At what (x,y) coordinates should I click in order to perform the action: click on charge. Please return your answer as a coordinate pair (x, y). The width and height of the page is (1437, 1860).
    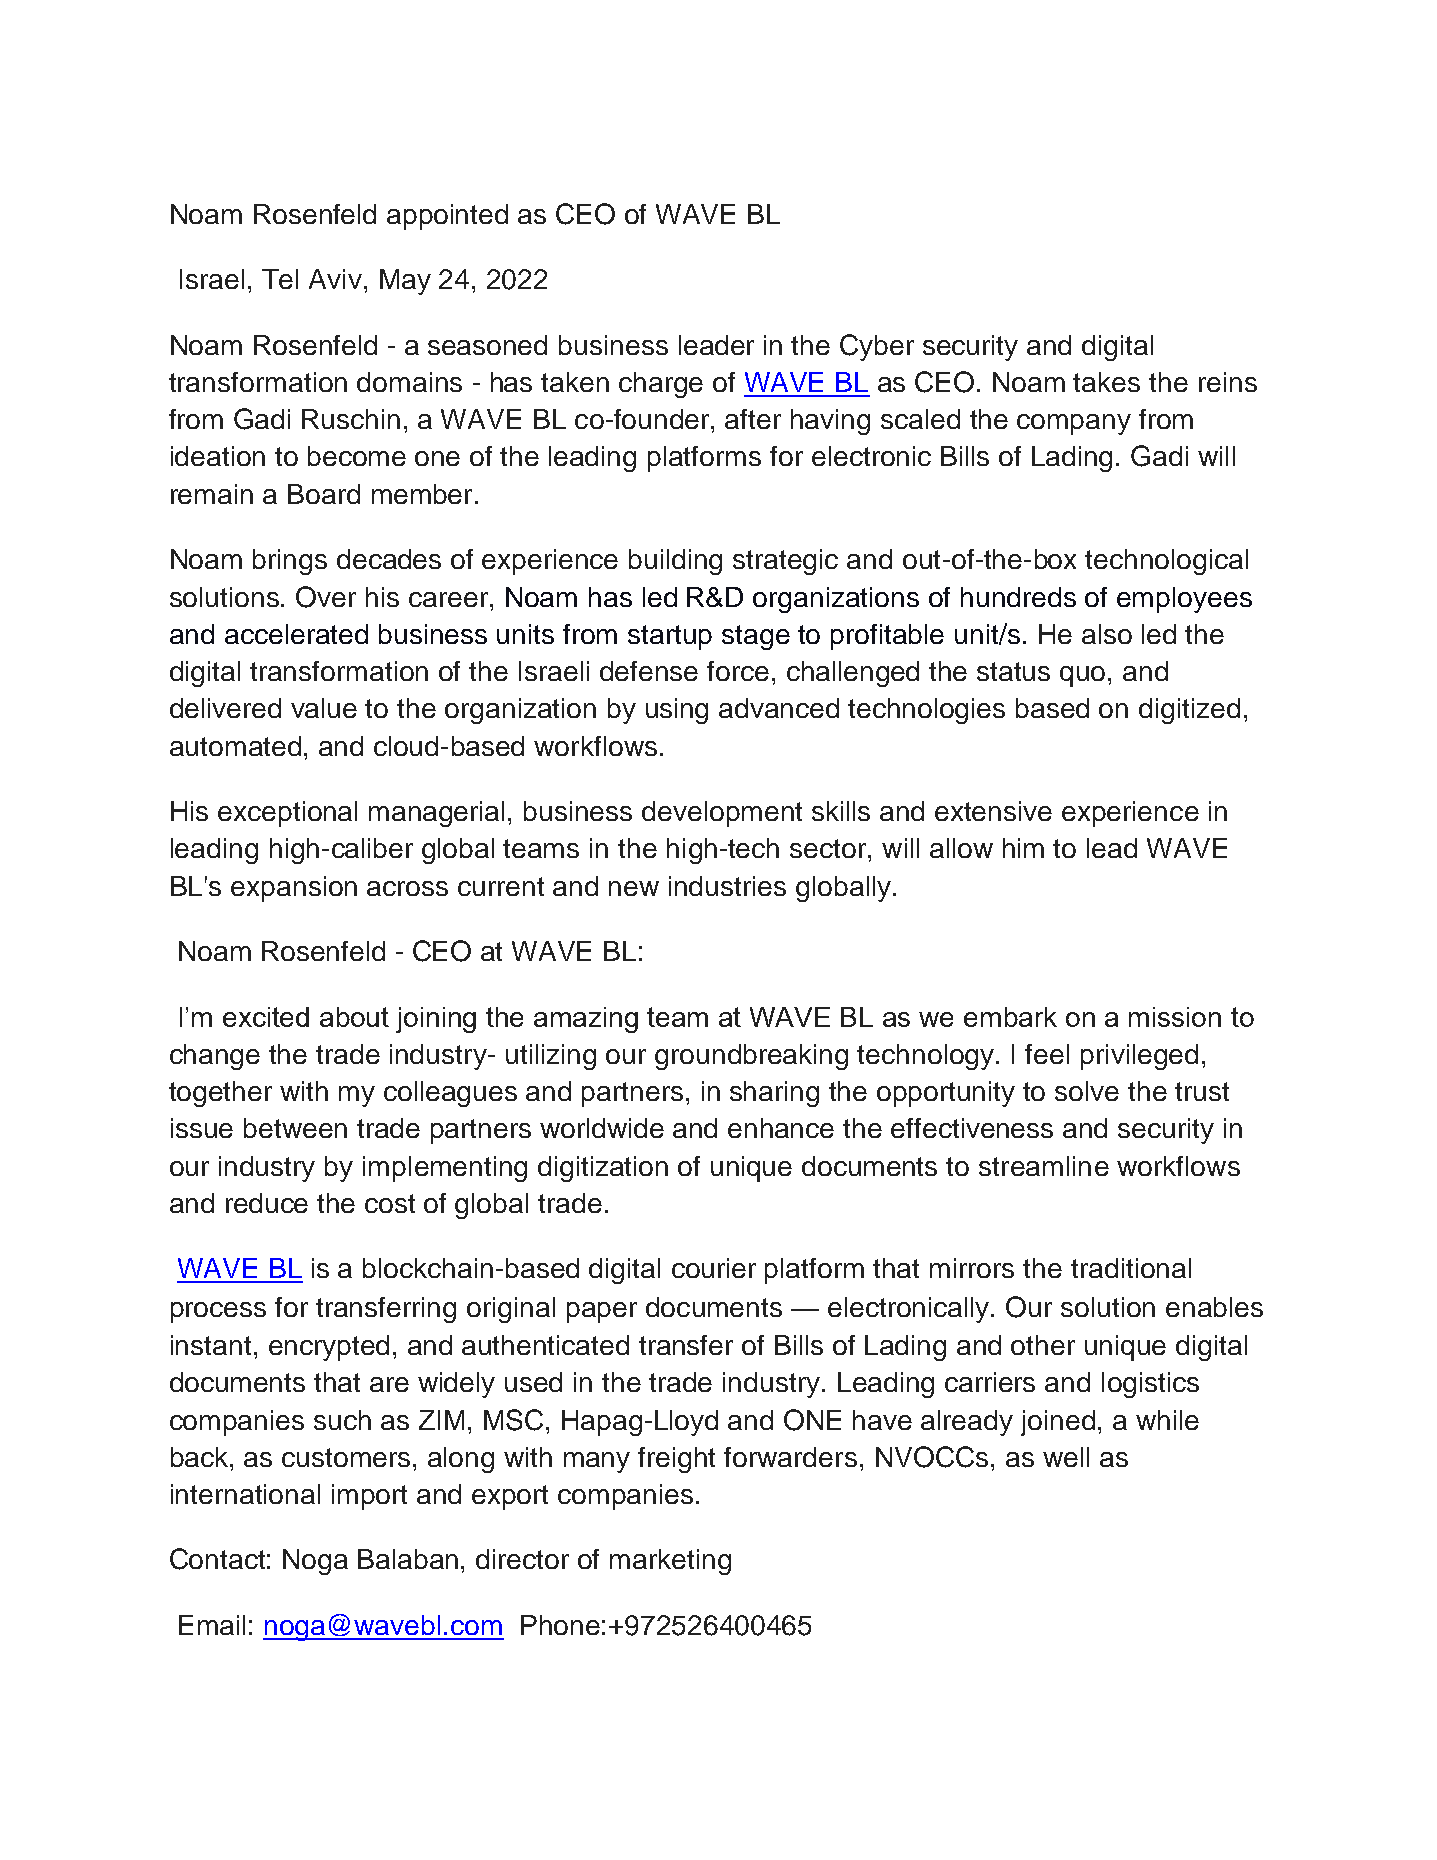
    Looking at the image, I should click on (661, 385).
